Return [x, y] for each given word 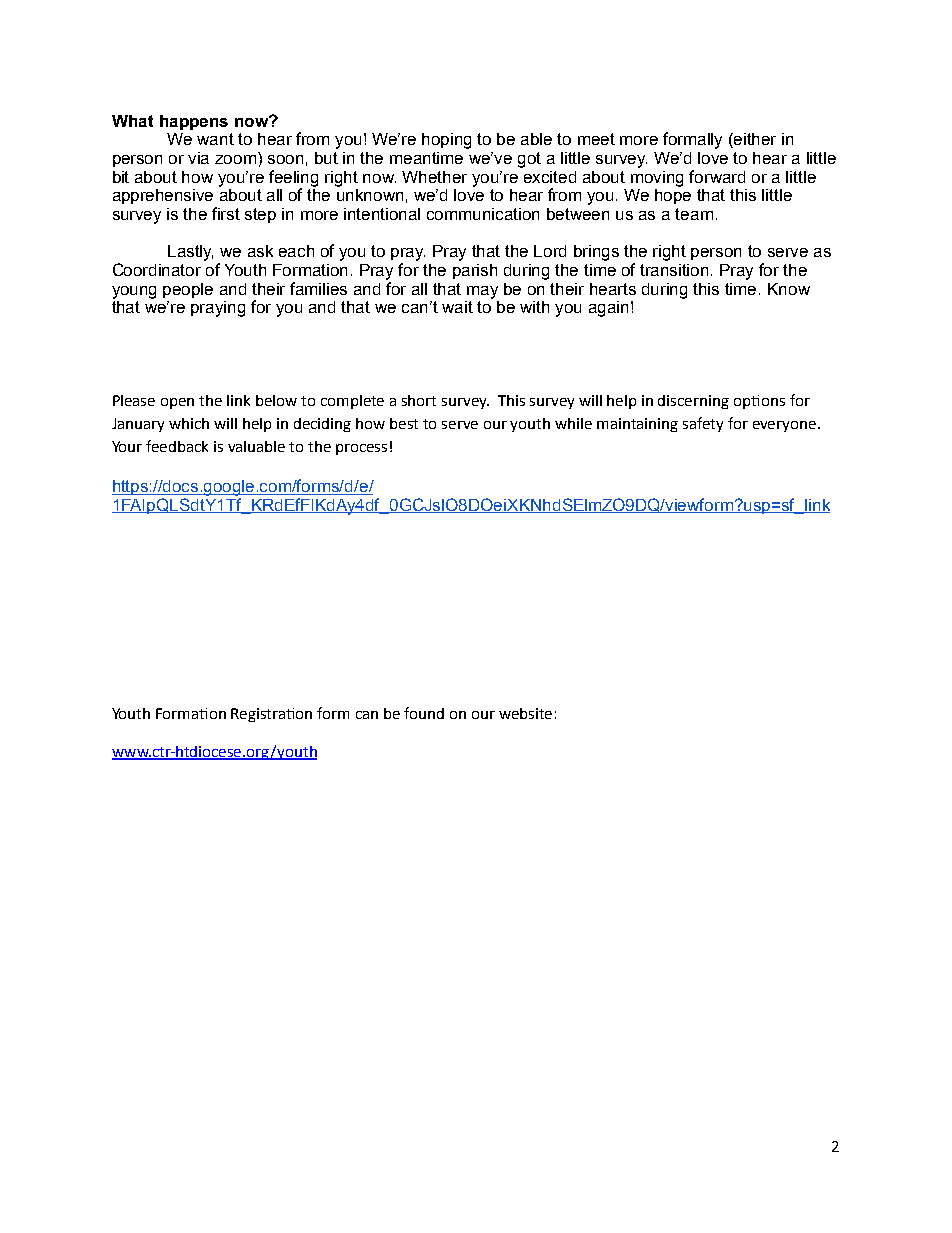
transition [676, 270]
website [525, 713]
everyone [784, 426]
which [189, 423]
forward [717, 176]
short [419, 400]
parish [475, 271]
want [215, 139]
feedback [177, 446]
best [404, 423]
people [188, 290]
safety [703, 424]
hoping [446, 141]
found [424, 713]
